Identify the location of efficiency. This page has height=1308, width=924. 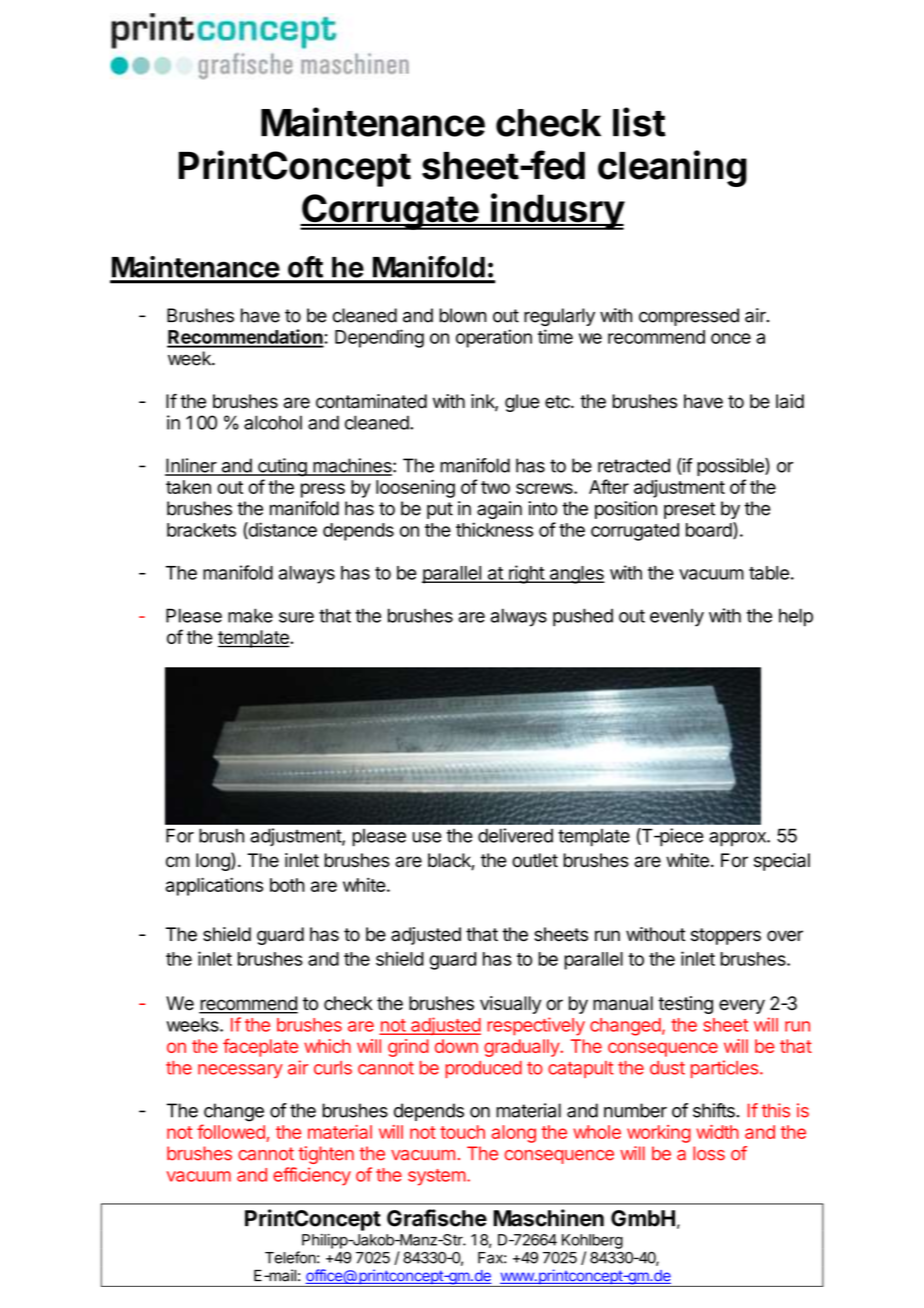
(312, 1176).
